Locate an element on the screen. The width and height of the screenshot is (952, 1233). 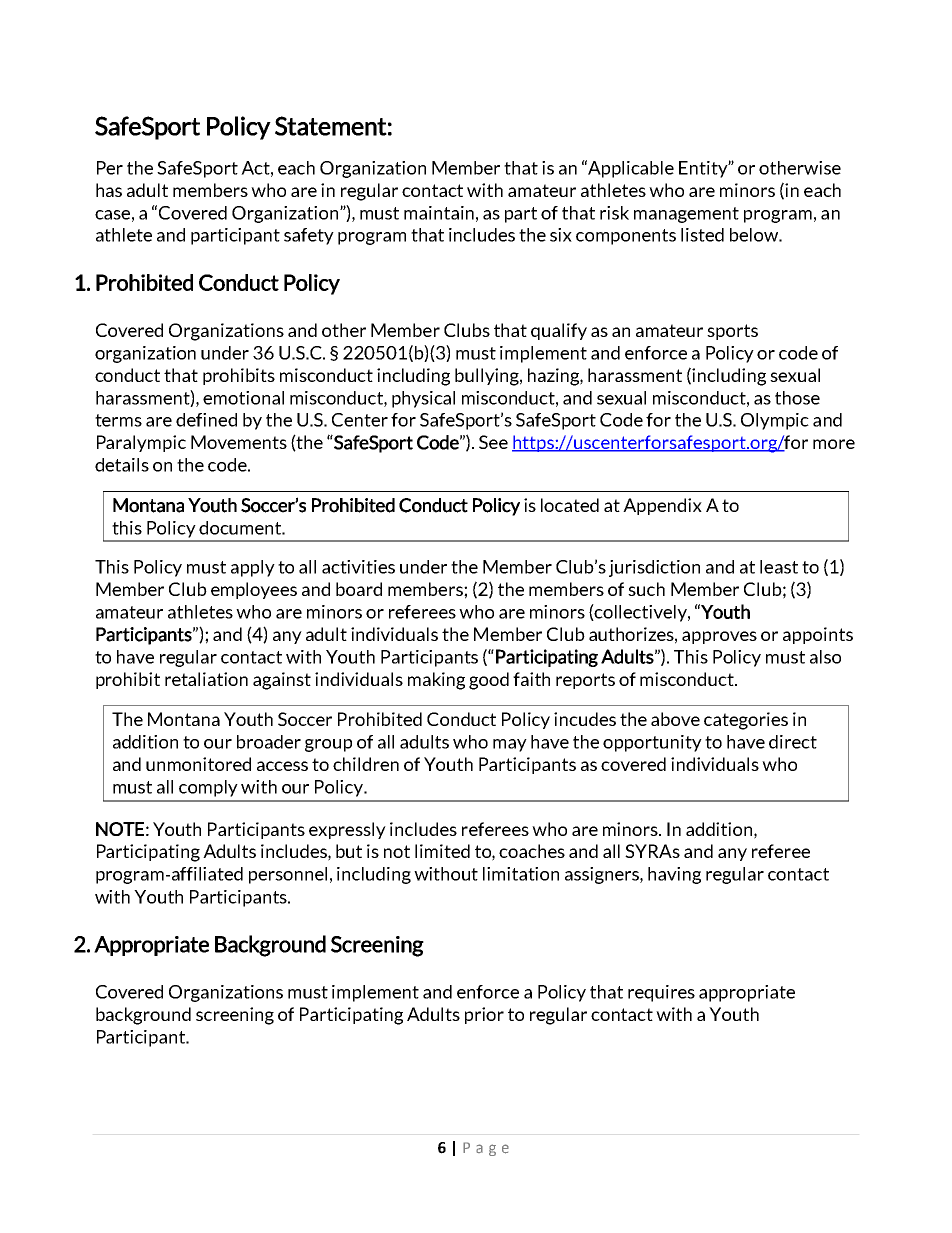
Page is located at coordinates (486, 1149).
